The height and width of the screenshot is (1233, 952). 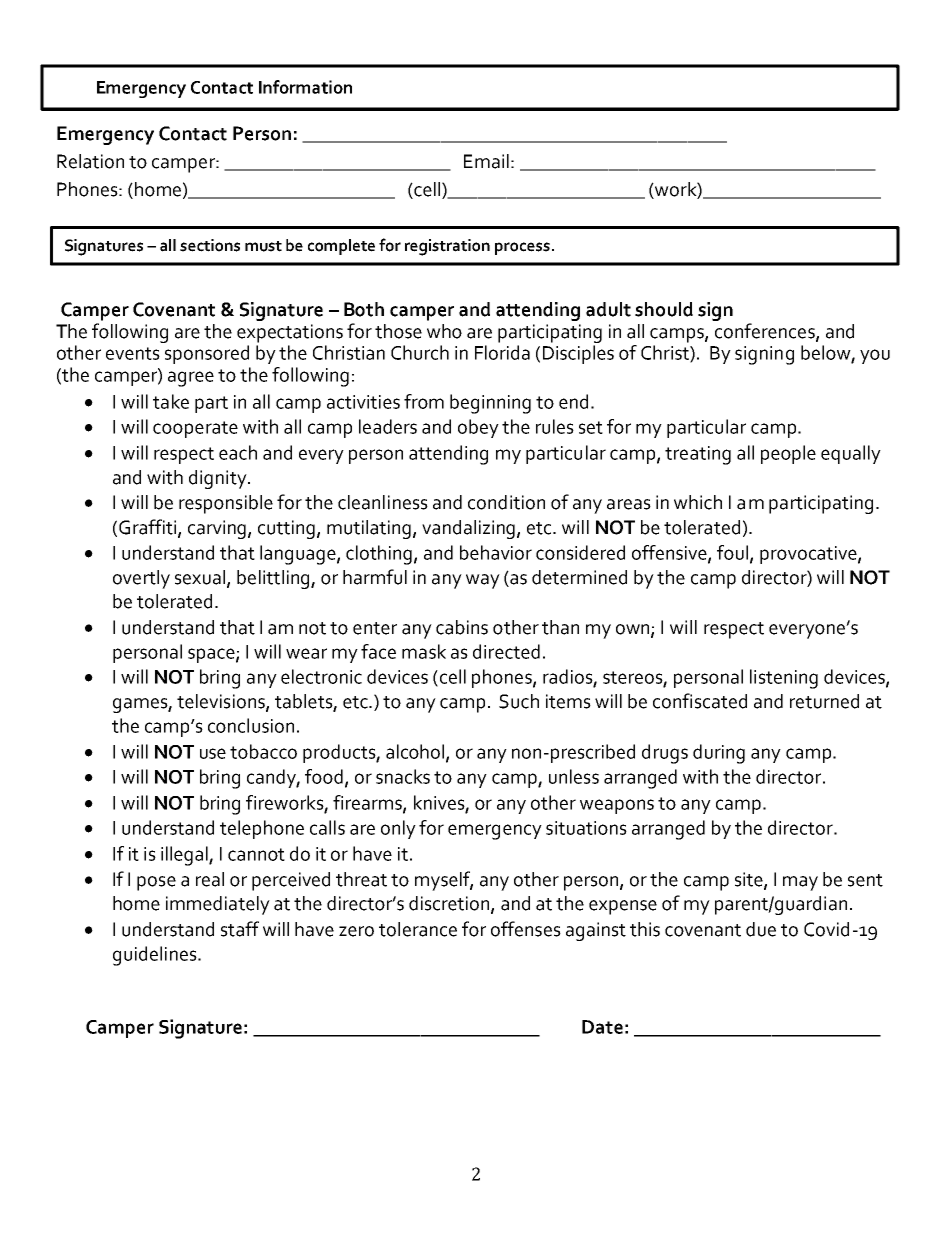 What do you see at coordinates (90, 161) in the screenshot?
I see `Relation` at bounding box center [90, 161].
